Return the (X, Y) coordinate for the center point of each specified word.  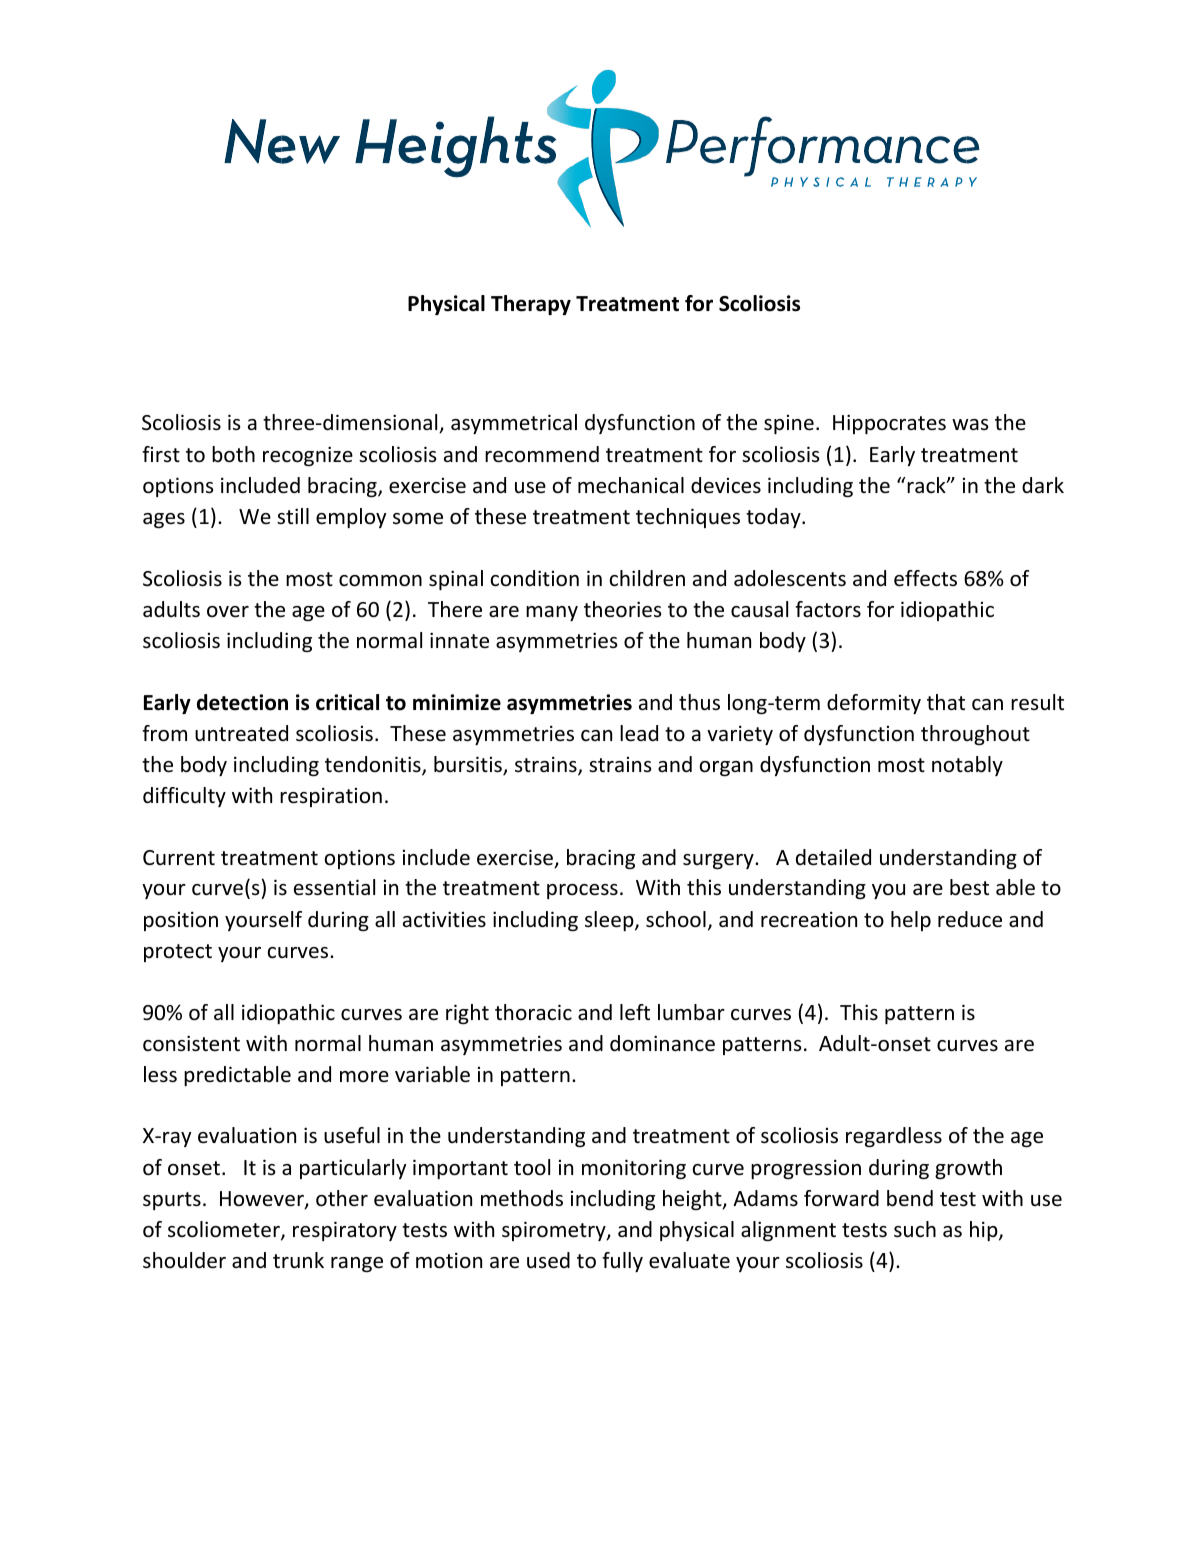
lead (639, 733)
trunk (298, 1260)
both (233, 454)
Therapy (531, 305)
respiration (331, 797)
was (970, 424)
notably (967, 766)
